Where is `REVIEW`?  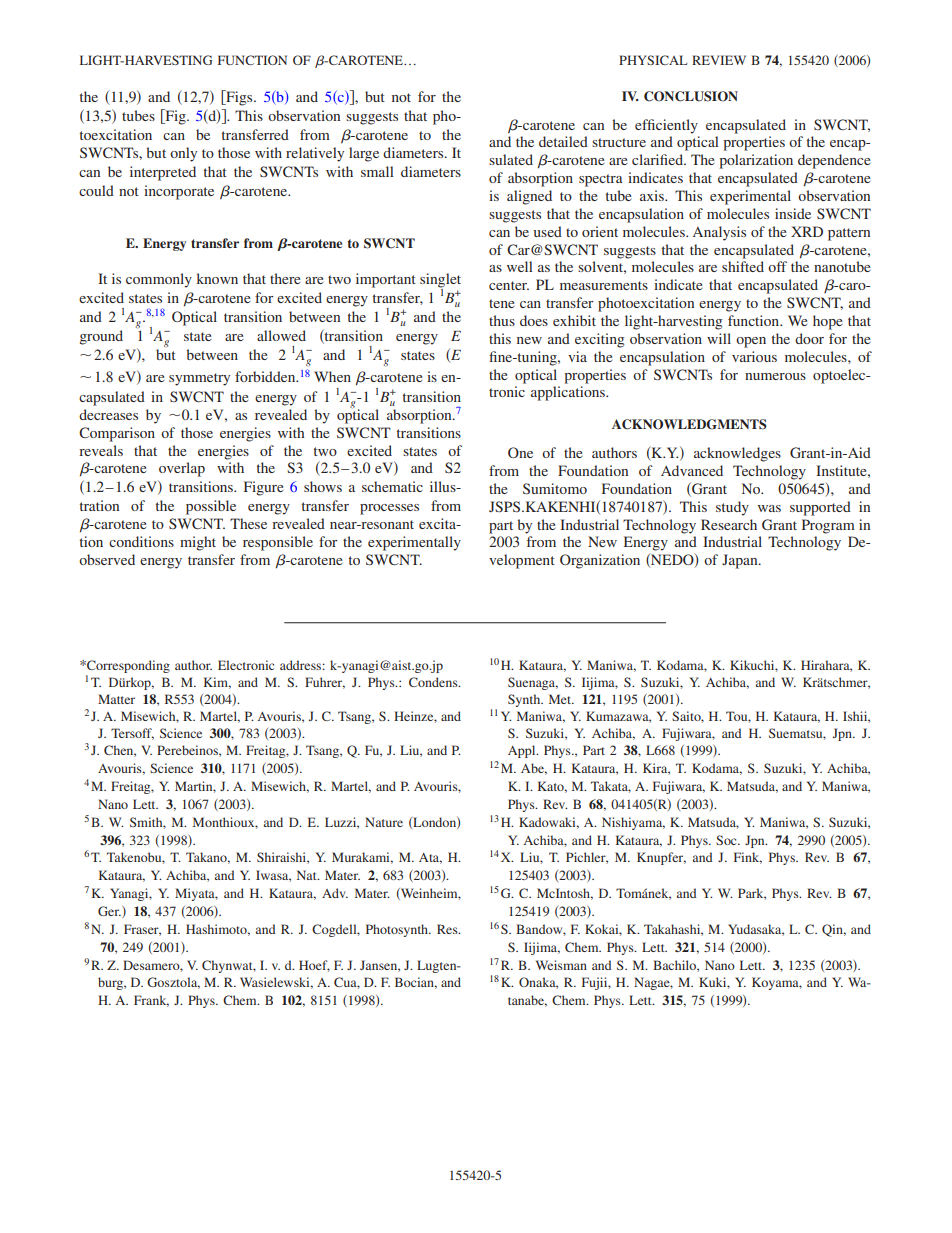
REVIEW is located at coordinates (719, 60).
